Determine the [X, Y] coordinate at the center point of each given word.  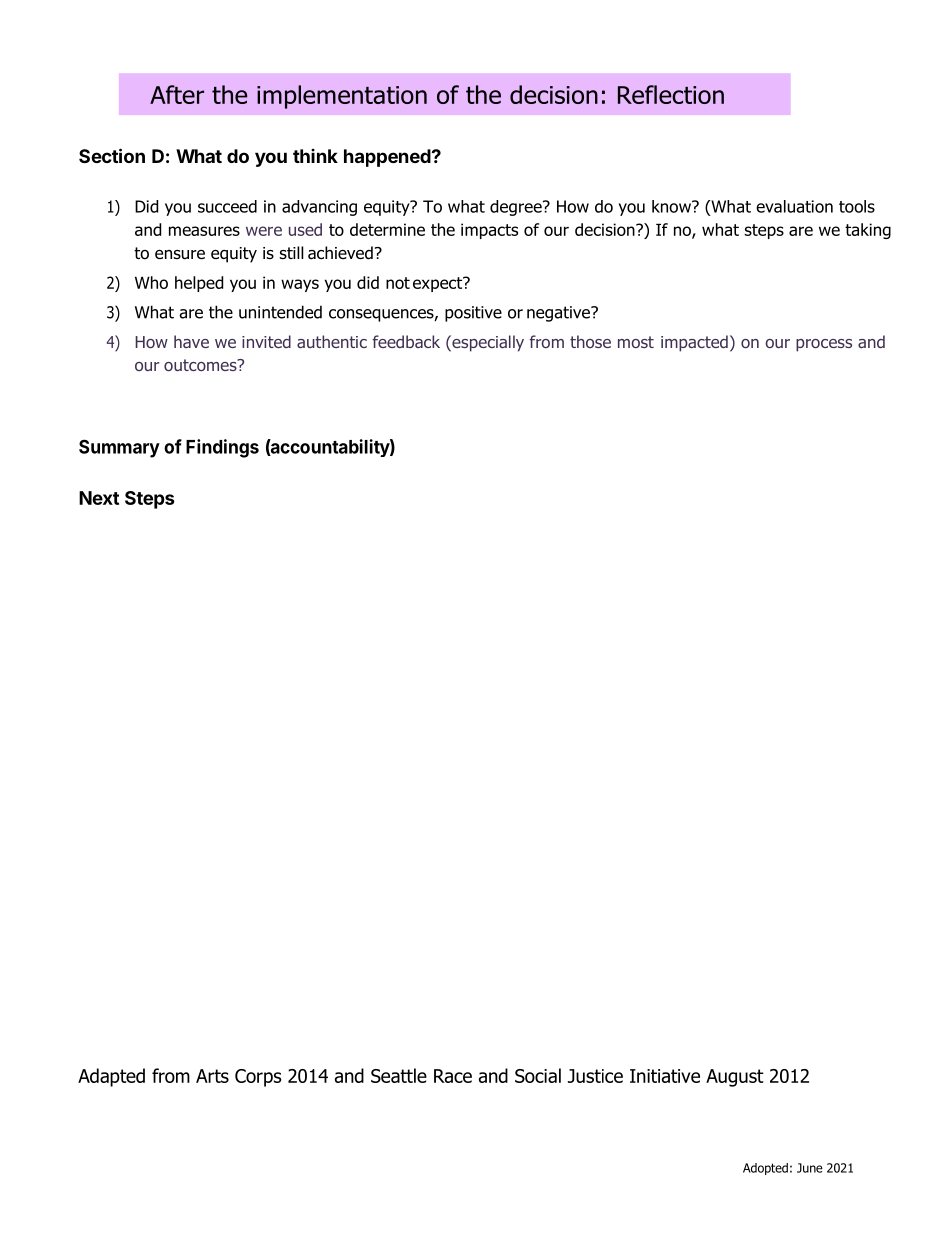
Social [538, 1075]
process [824, 345]
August [735, 1078]
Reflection [671, 94]
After [177, 94]
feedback [406, 341]
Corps [258, 1078]
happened [387, 158]
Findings [222, 448]
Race [453, 1076]
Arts [212, 1076]
